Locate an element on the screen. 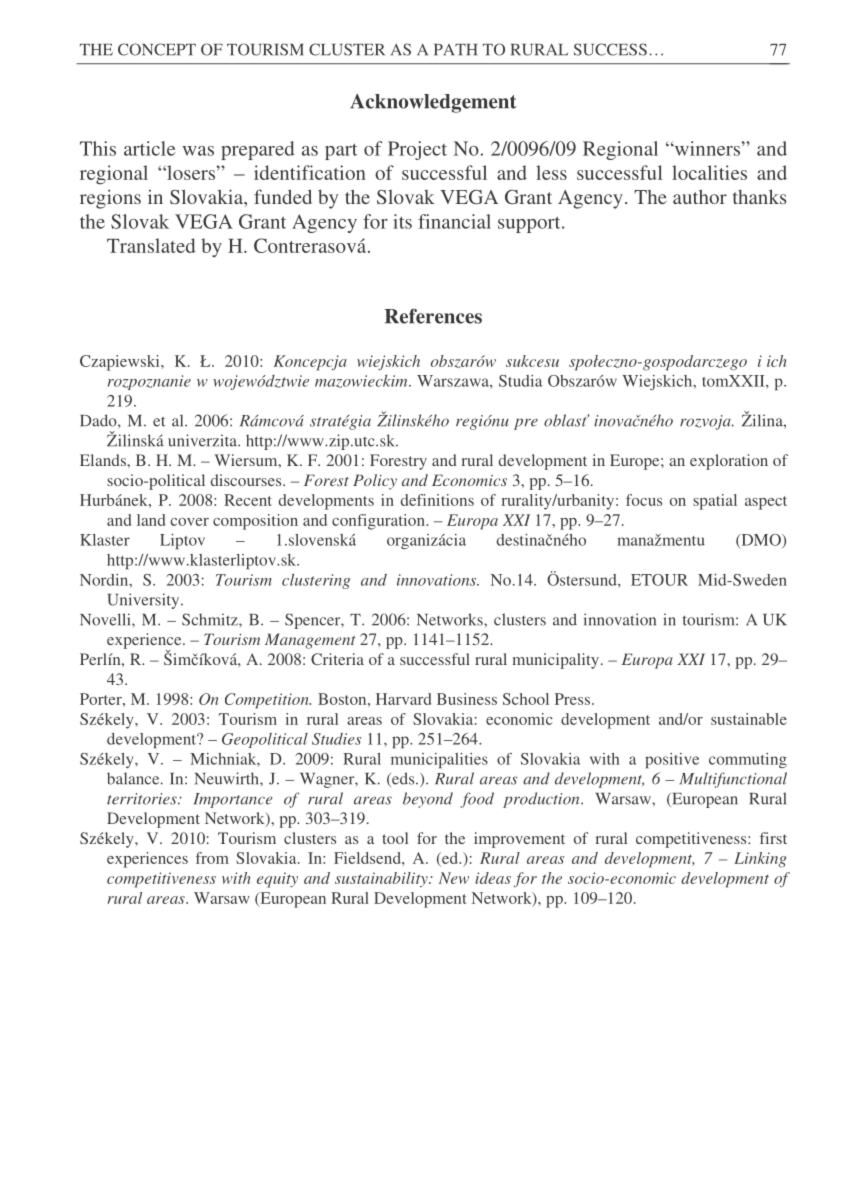 The image size is (866, 1203). References is located at coordinates (433, 316).
